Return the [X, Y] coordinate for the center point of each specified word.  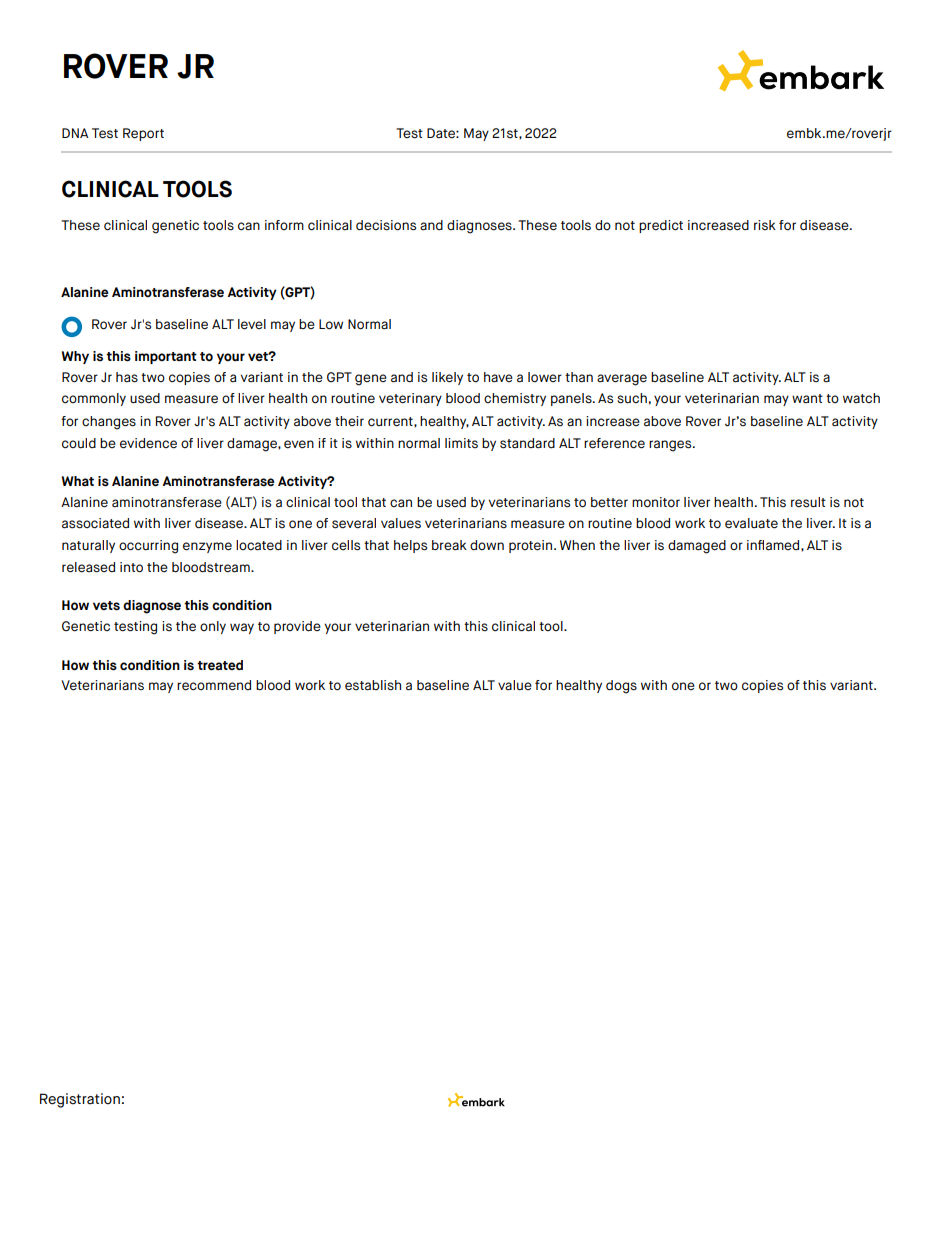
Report [143, 134]
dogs [621, 687]
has [127, 377]
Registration [80, 1100]
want [807, 399]
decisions [386, 225]
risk [765, 225]
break [449, 545]
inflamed [774, 545]
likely [447, 378]
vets [106, 606]
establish [373, 685]
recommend [214, 685]
